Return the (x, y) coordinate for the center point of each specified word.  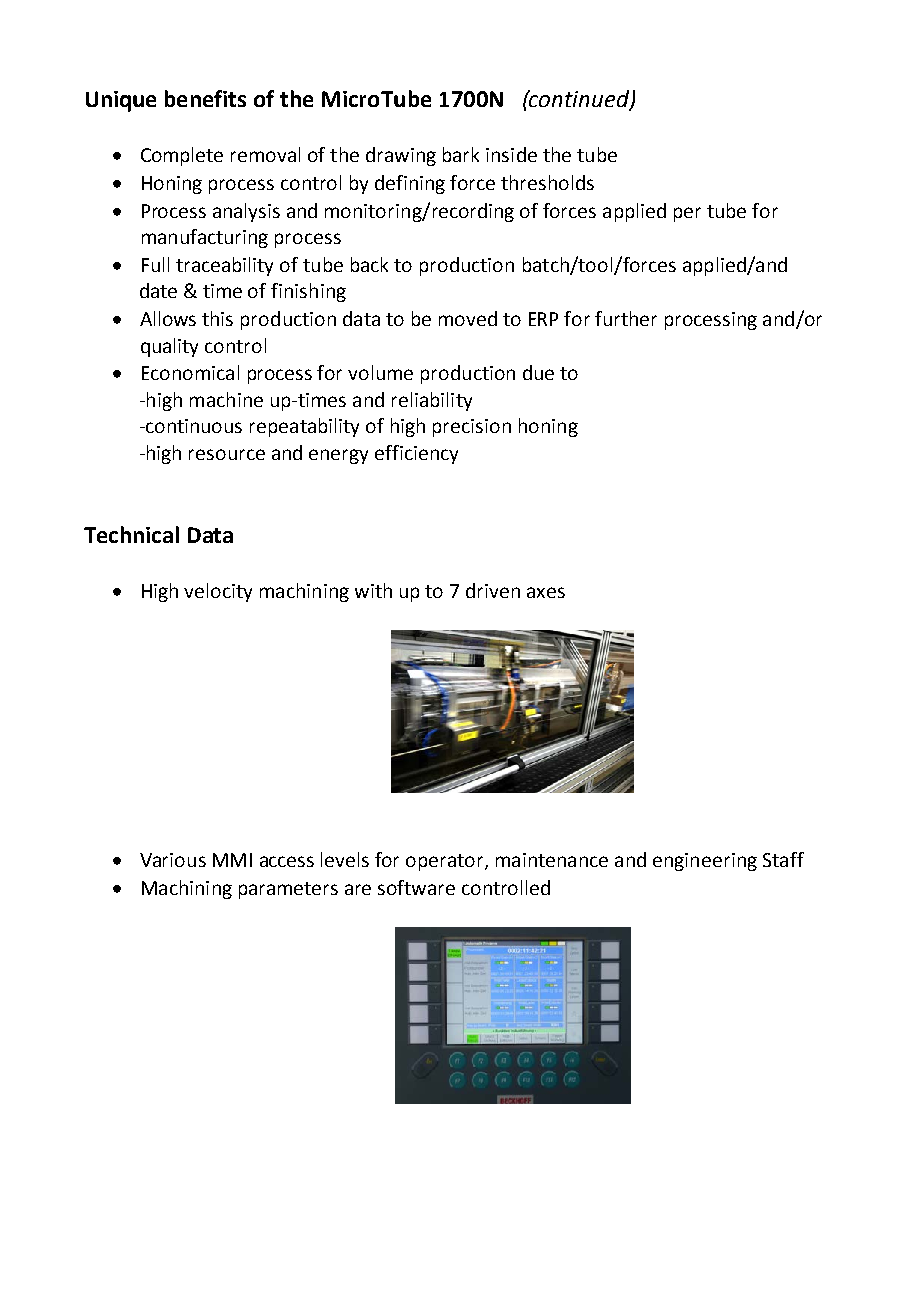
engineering (705, 862)
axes (546, 592)
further (626, 318)
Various (173, 860)
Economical (190, 372)
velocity (218, 592)
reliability (432, 401)
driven (493, 590)
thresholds (547, 182)
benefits (205, 98)
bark (461, 154)
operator (446, 862)
